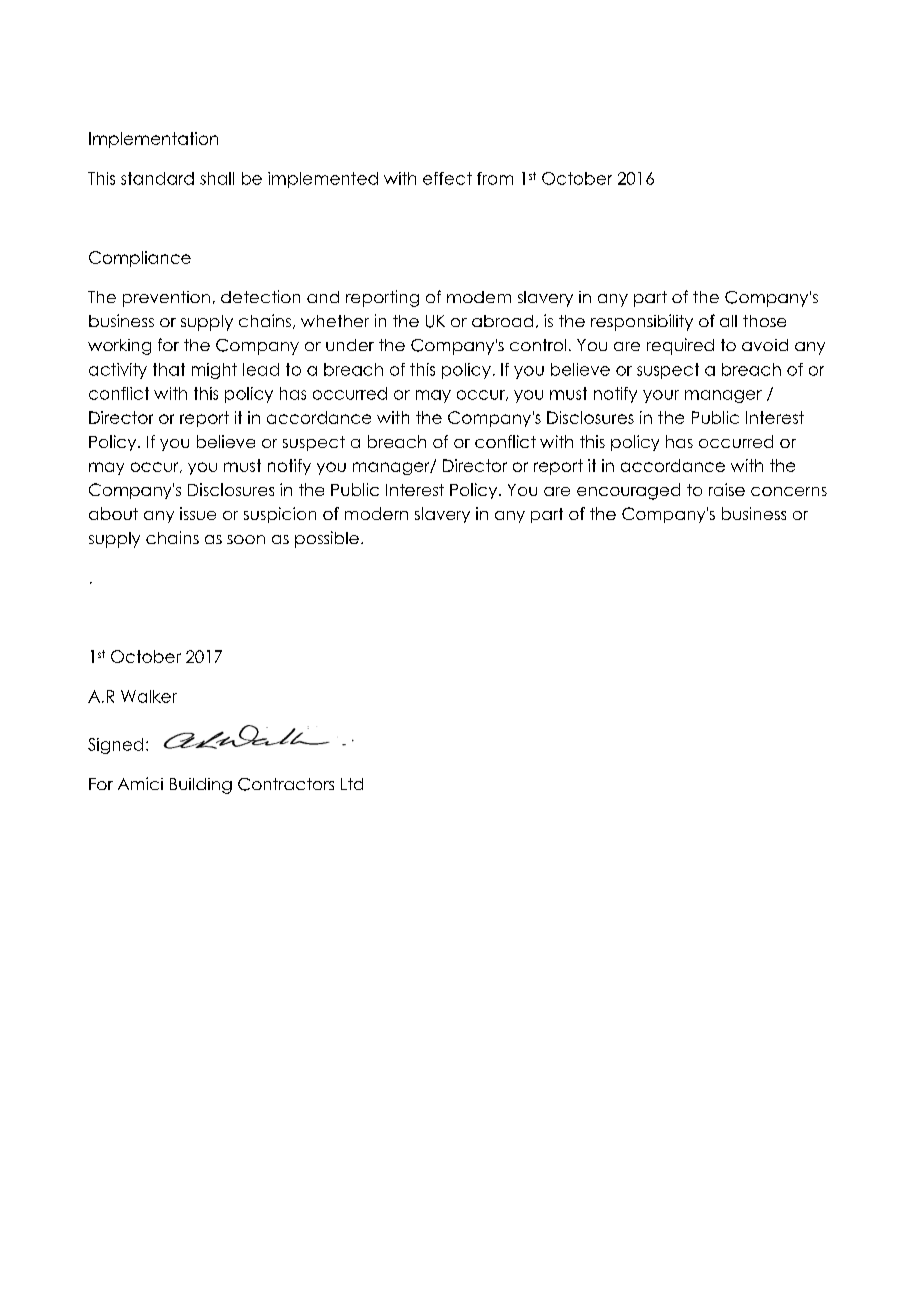 The image size is (924, 1307). I want to click on effect, so click(447, 178).
